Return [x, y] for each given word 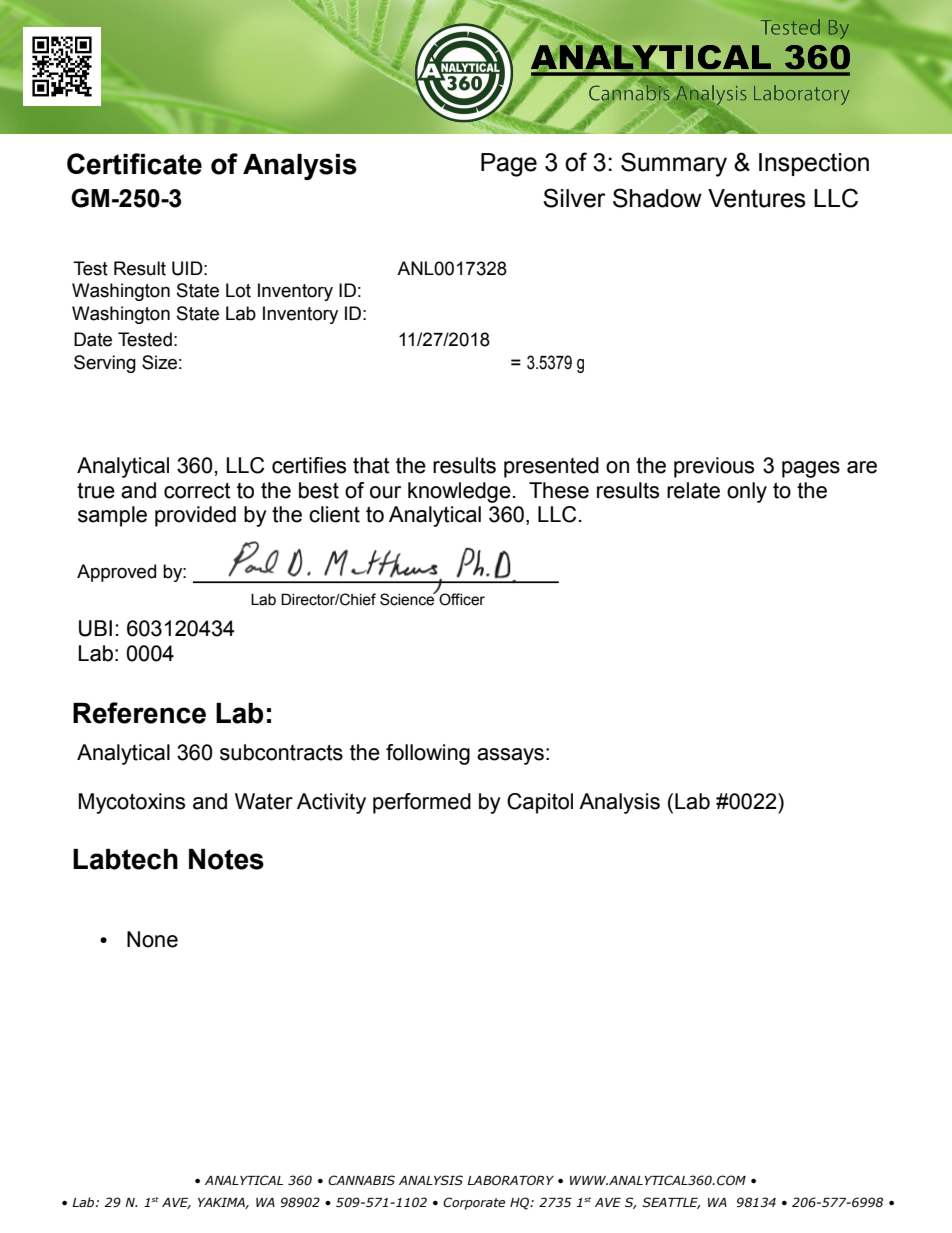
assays [510, 756]
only [747, 492]
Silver [574, 198]
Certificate [134, 164]
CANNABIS [361, 1180]
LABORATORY [510, 1180]
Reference [139, 713]
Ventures [757, 198]
